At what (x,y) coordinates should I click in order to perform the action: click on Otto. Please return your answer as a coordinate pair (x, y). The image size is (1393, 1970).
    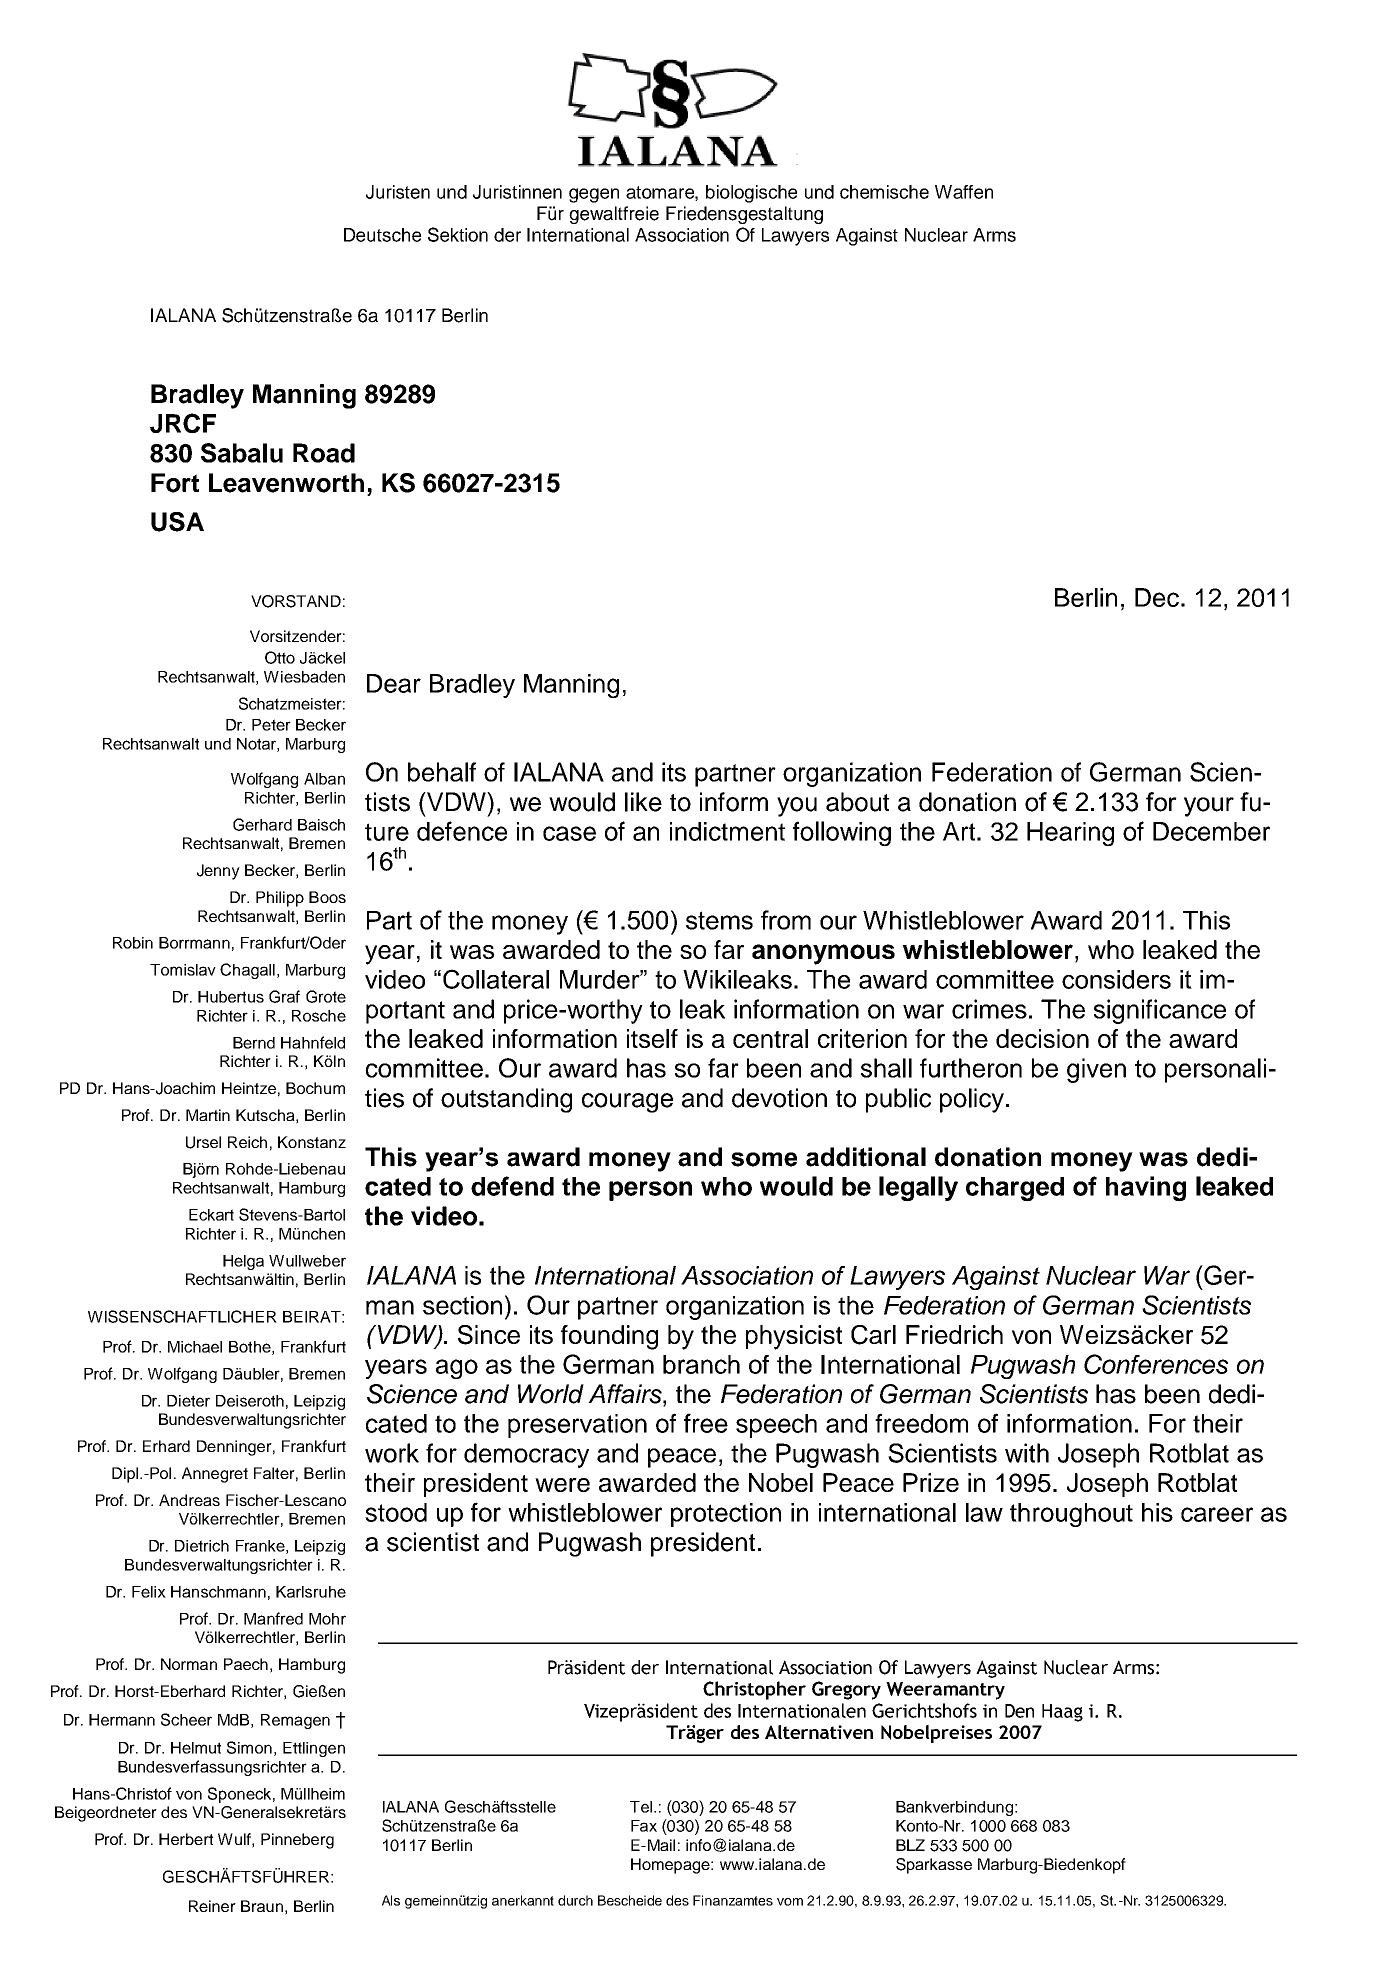
    Looking at the image, I should click on (280, 657).
